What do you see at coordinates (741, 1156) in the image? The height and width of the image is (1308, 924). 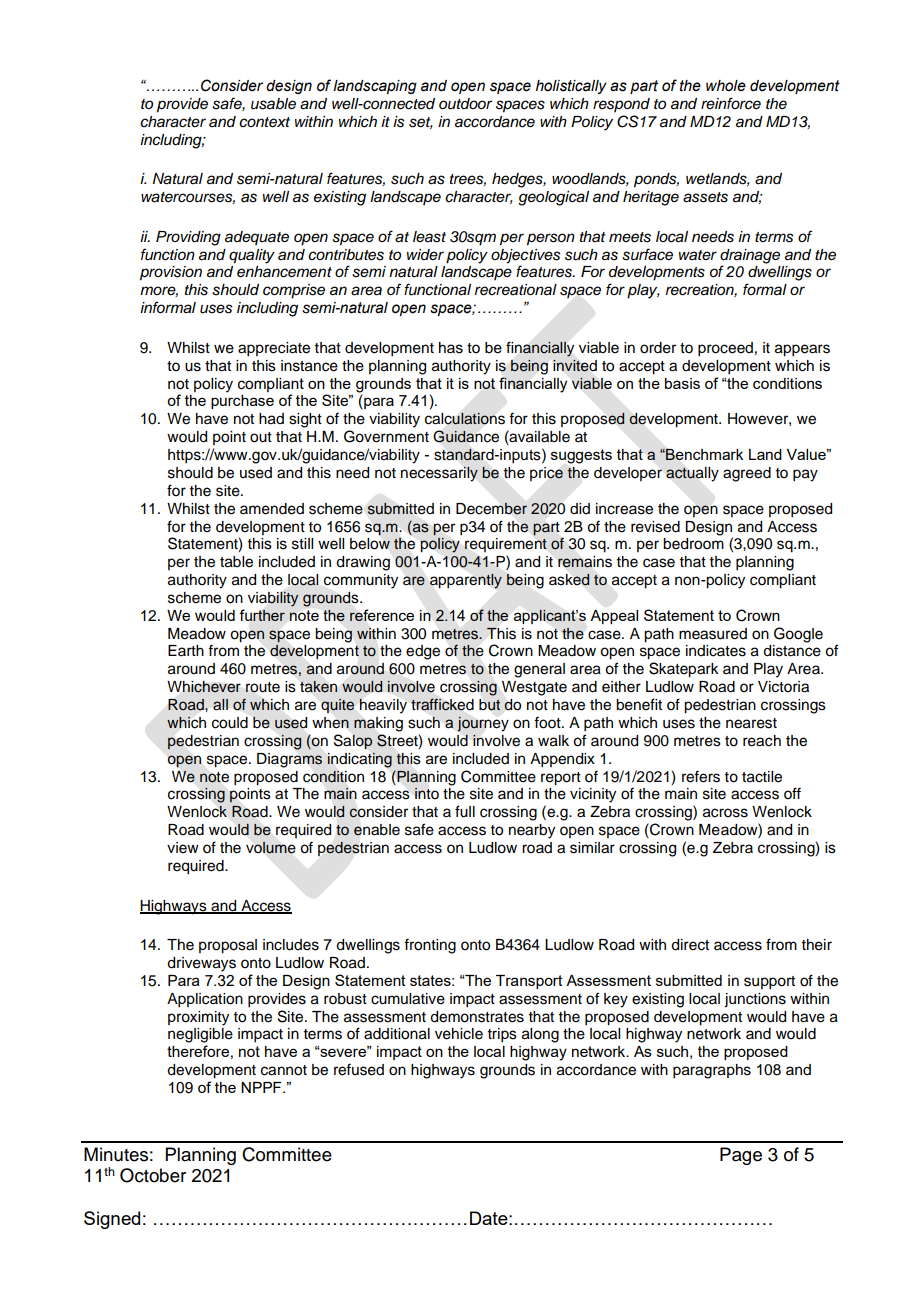 I see `Page` at bounding box center [741, 1156].
